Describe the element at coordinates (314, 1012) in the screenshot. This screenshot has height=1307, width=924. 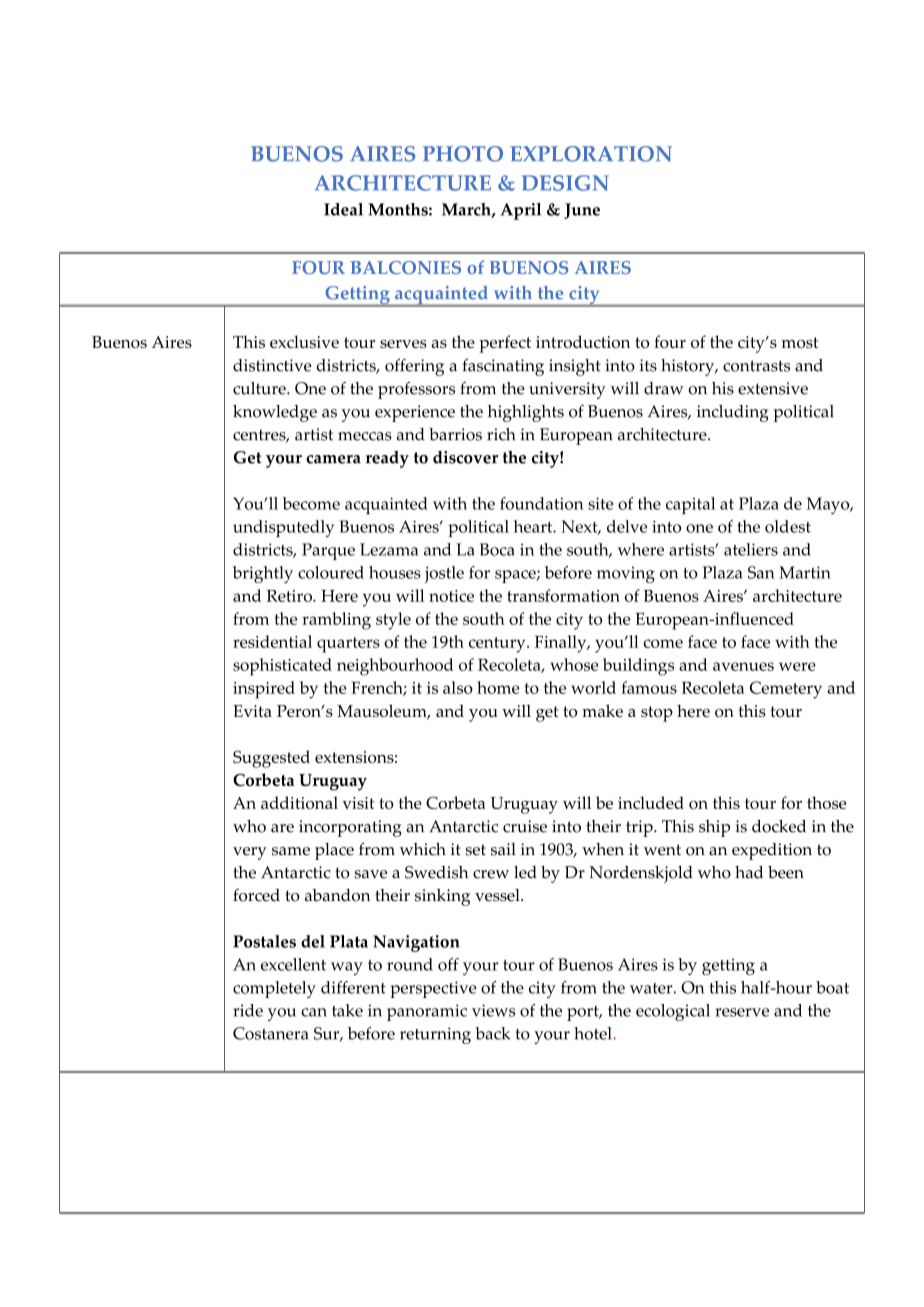
I see `can` at that location.
